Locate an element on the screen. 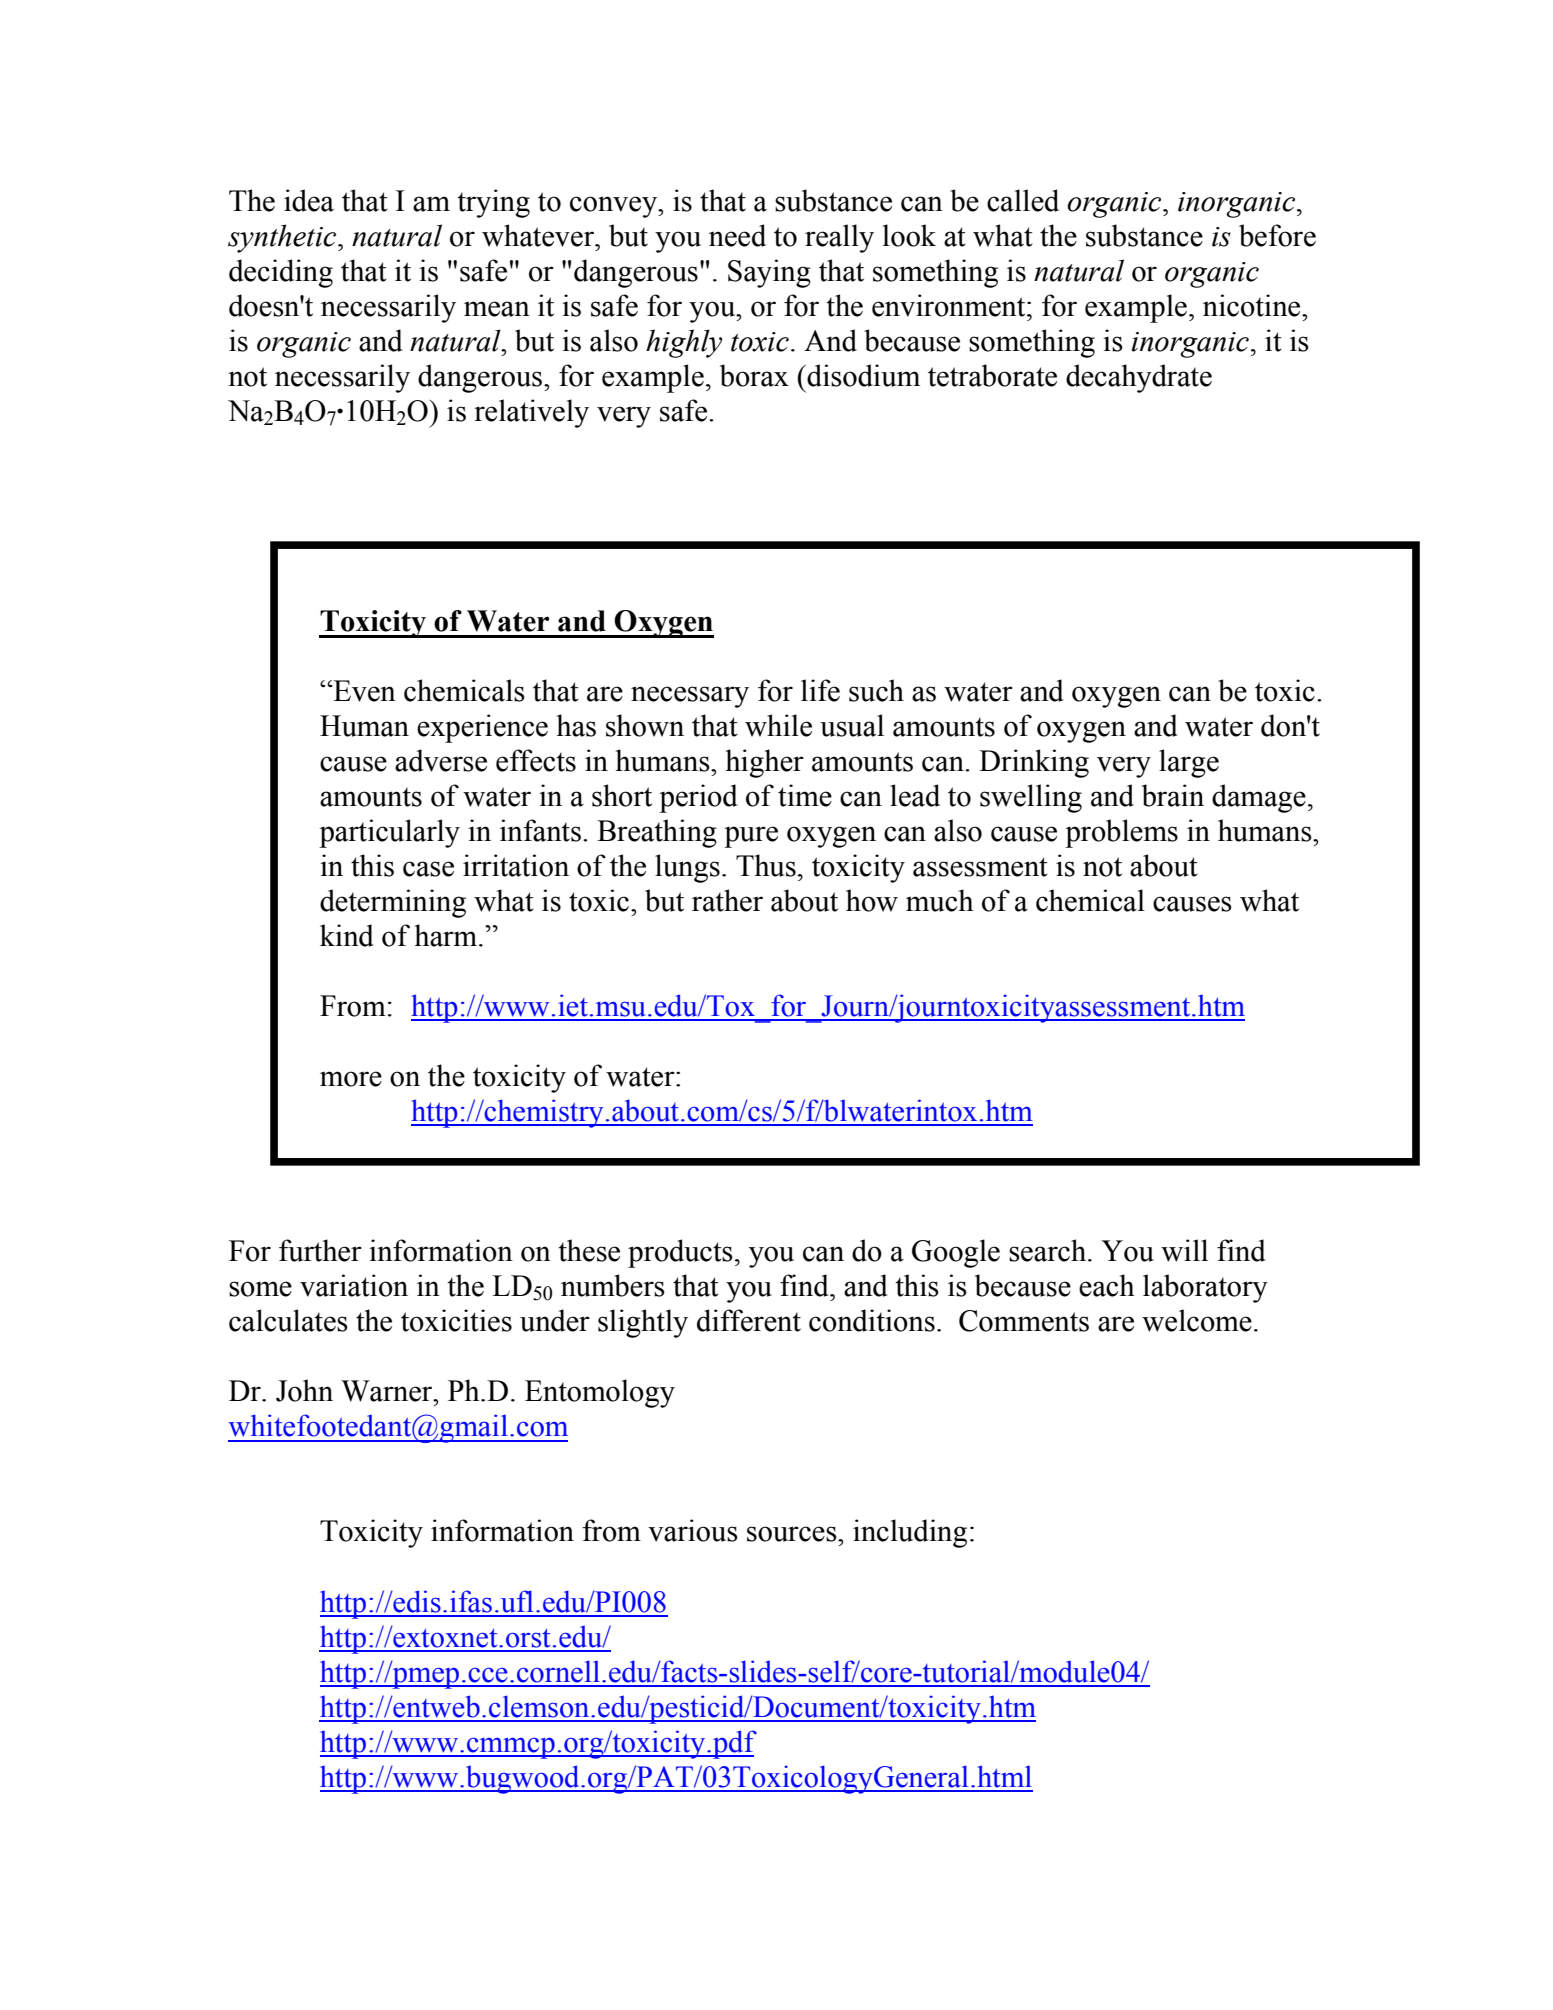 The height and width of the screenshot is (2010, 1553). sources is located at coordinates (793, 1534).
